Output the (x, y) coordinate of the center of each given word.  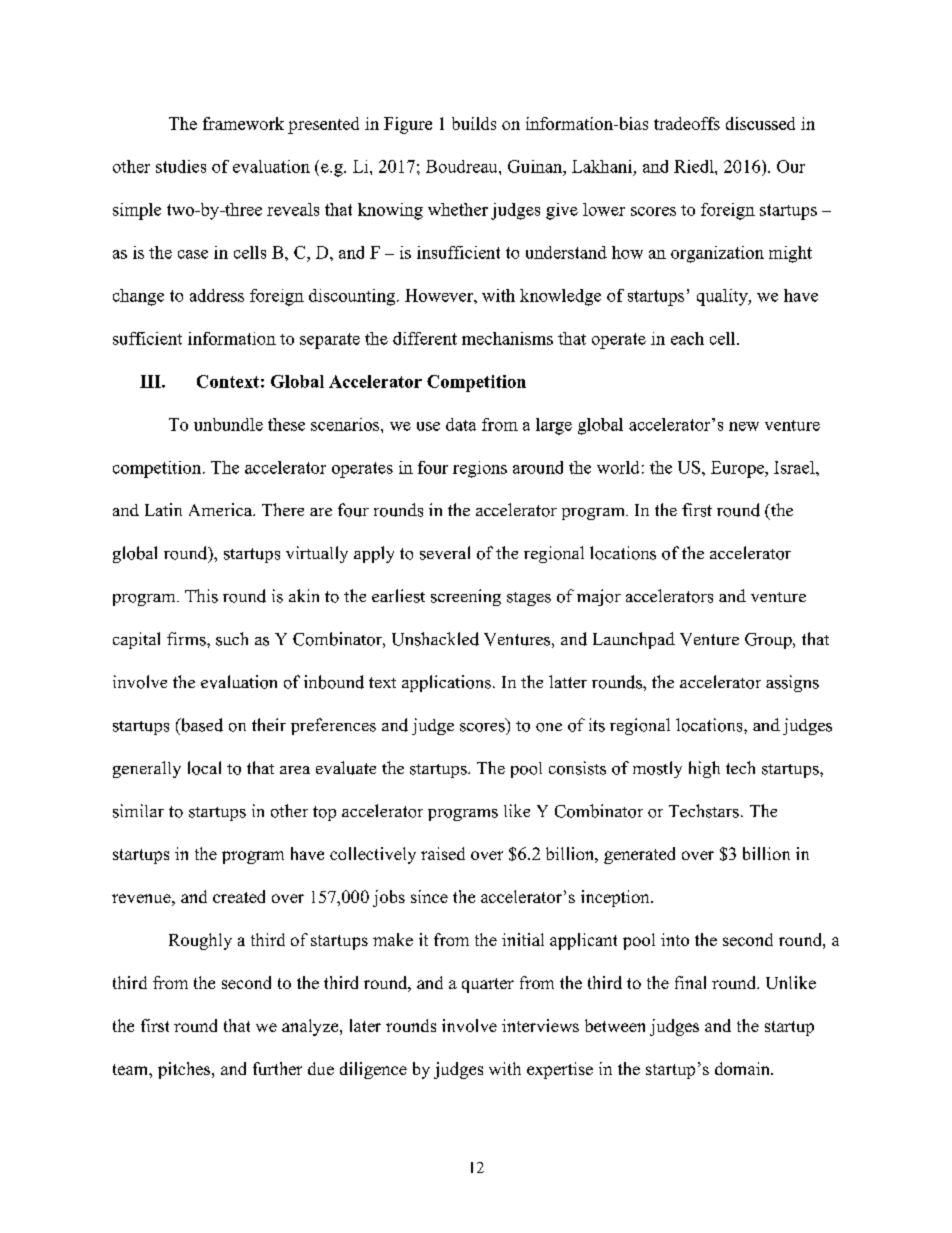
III (151, 381)
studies (181, 166)
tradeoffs (687, 123)
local (204, 768)
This (201, 596)
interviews (540, 1025)
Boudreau (463, 166)
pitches (185, 1070)
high (704, 769)
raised (443, 853)
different (425, 338)
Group (769, 641)
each (687, 338)
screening (466, 597)
